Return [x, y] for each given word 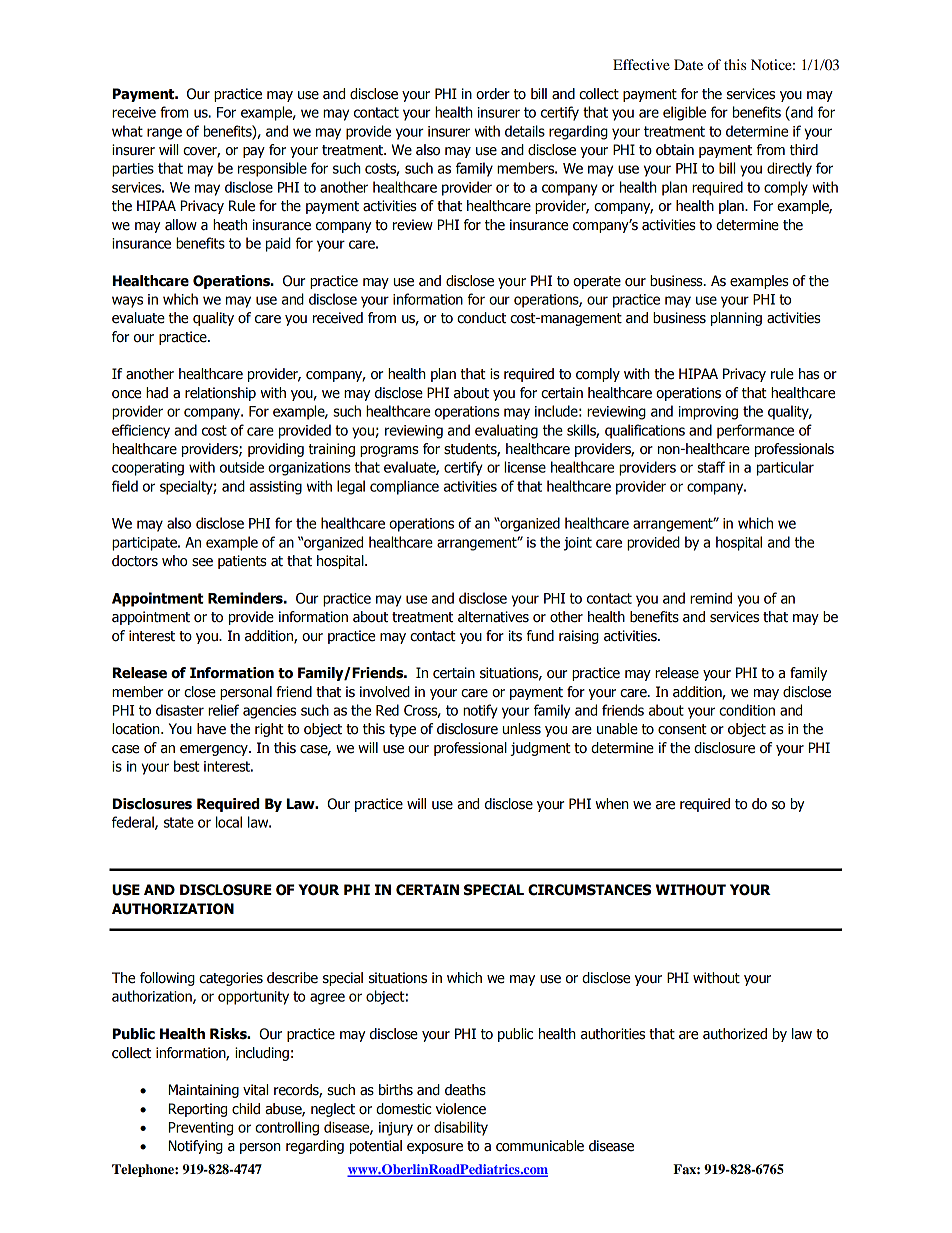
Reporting [198, 1110]
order [493, 94]
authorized [735, 1034]
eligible [684, 113]
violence [461, 1109]
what [127, 131]
